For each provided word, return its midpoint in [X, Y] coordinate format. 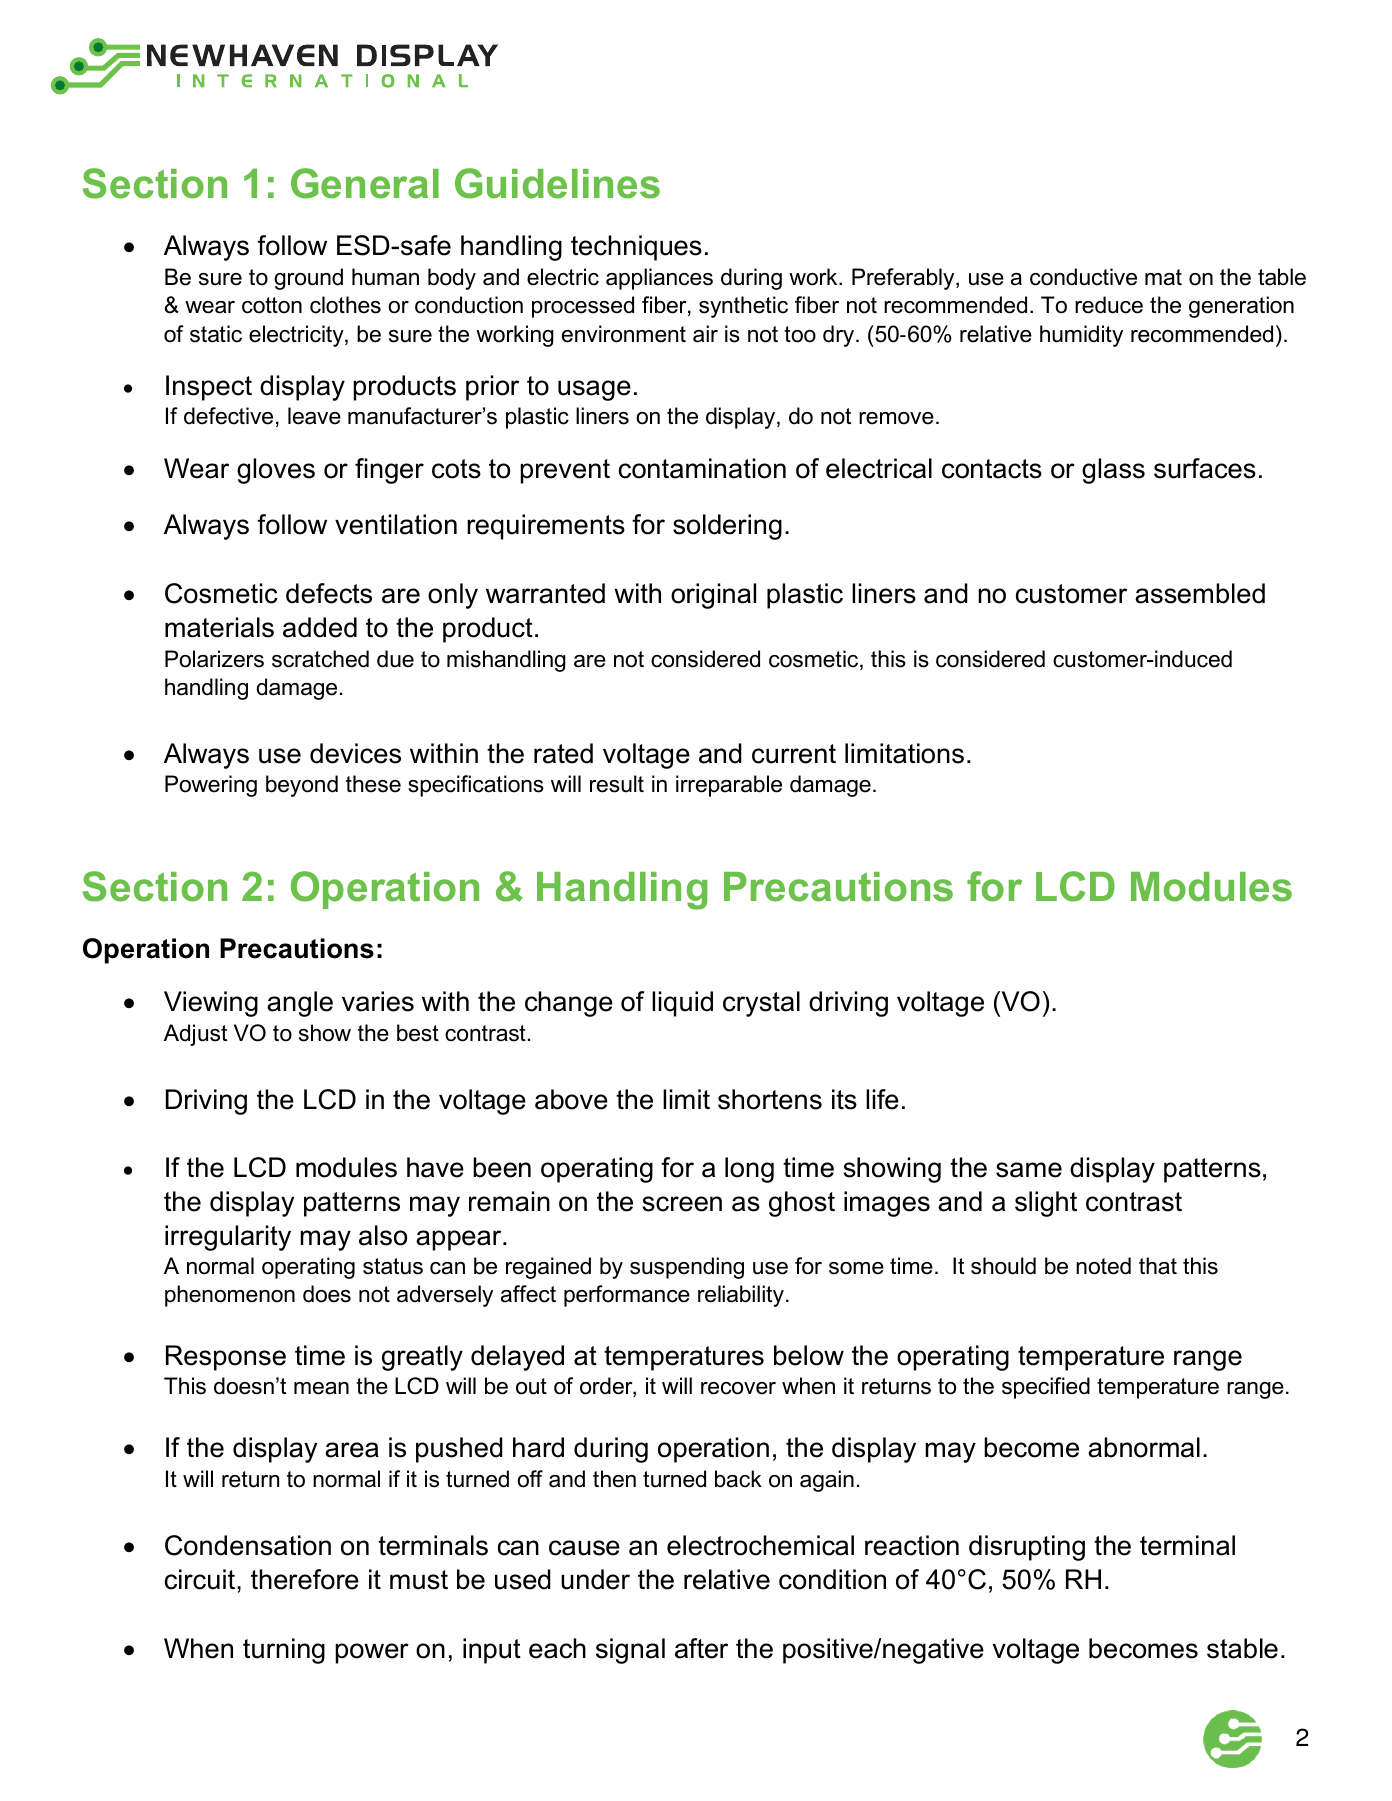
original [713, 596]
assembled [1200, 593]
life [882, 1099]
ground [308, 279]
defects [329, 593]
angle [300, 1004]
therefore [305, 1579]
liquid [682, 1004]
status [393, 1266]
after [701, 1648]
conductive [1083, 277]
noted [1103, 1266]
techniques [636, 248]
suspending [687, 1268]
